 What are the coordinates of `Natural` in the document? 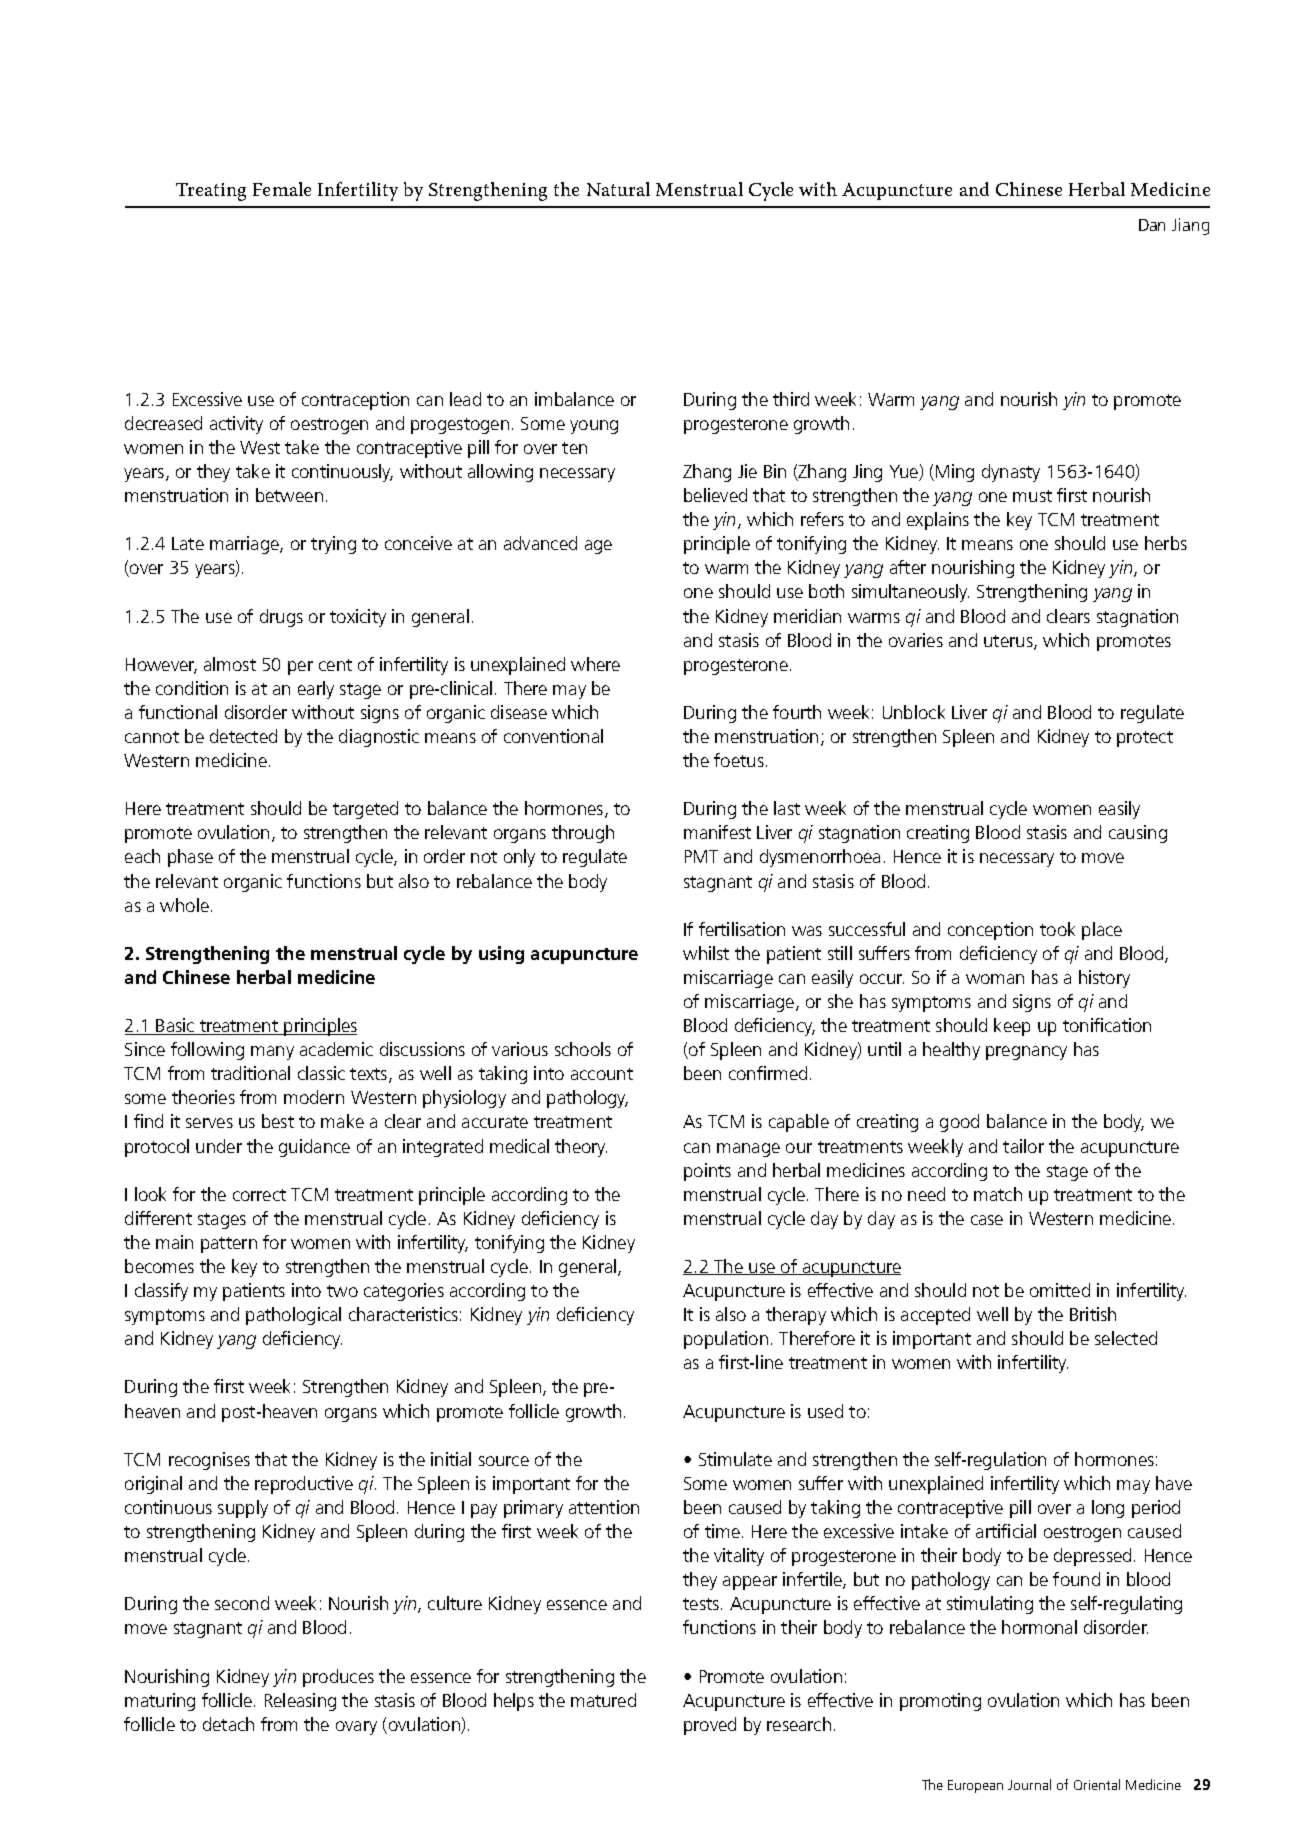 It's located at (618, 189).
